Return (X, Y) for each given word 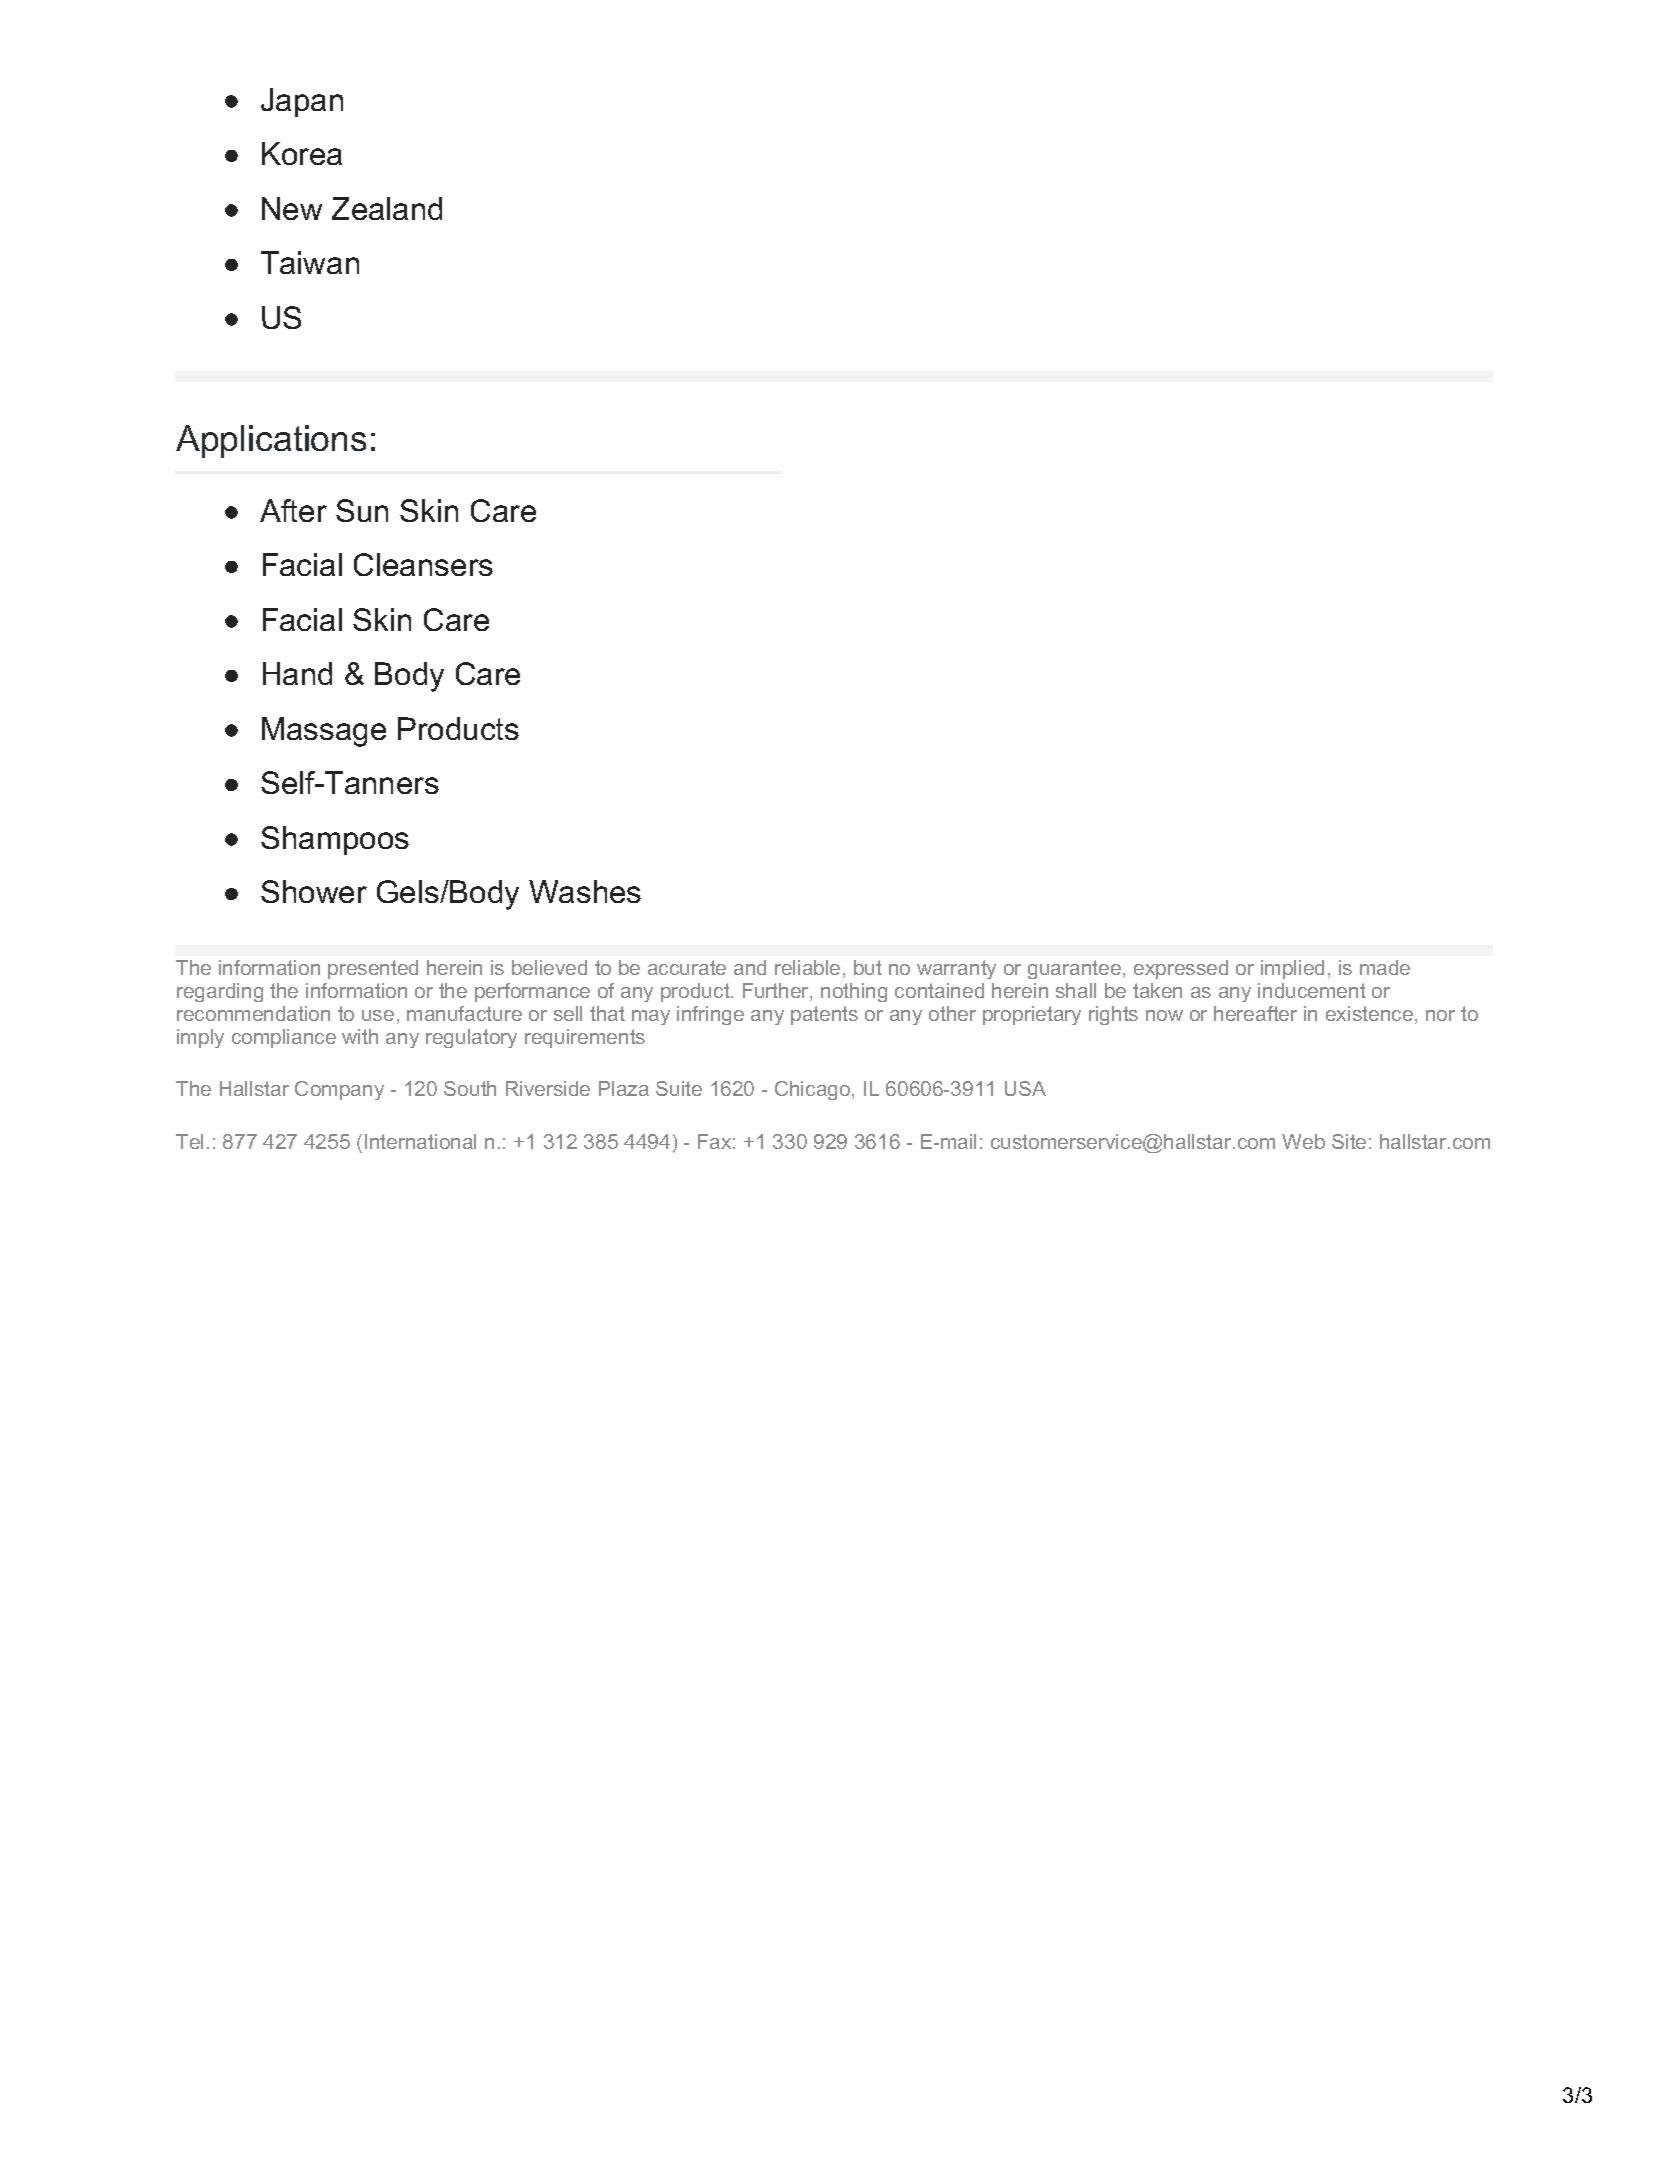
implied (1292, 969)
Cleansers (423, 564)
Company (339, 1090)
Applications (271, 441)
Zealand (387, 208)
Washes (585, 891)
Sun (362, 510)
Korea (302, 153)
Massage (324, 732)
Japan (302, 102)
